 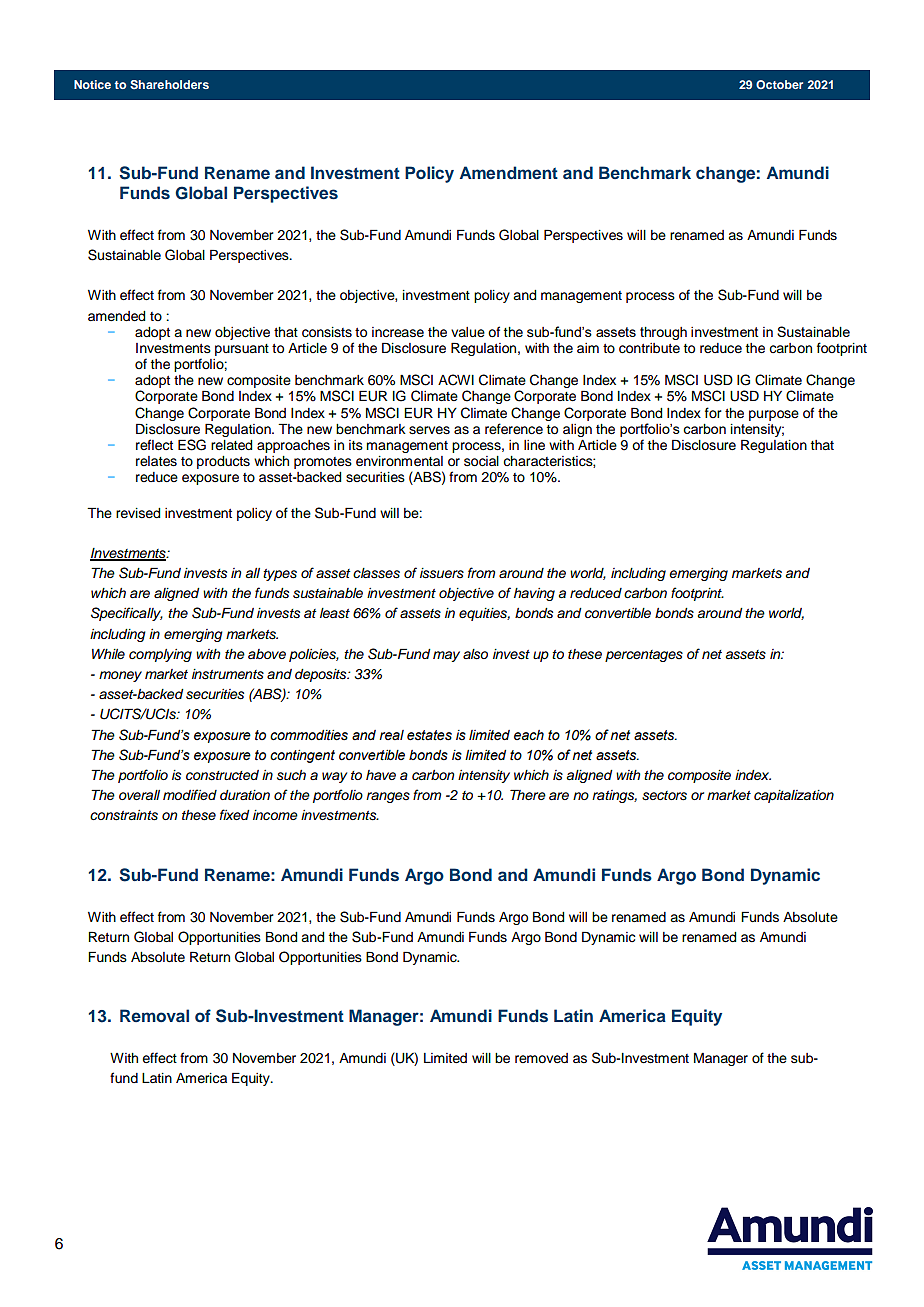 What do you see at coordinates (779, 84) in the screenshot?
I see `October` at bounding box center [779, 84].
